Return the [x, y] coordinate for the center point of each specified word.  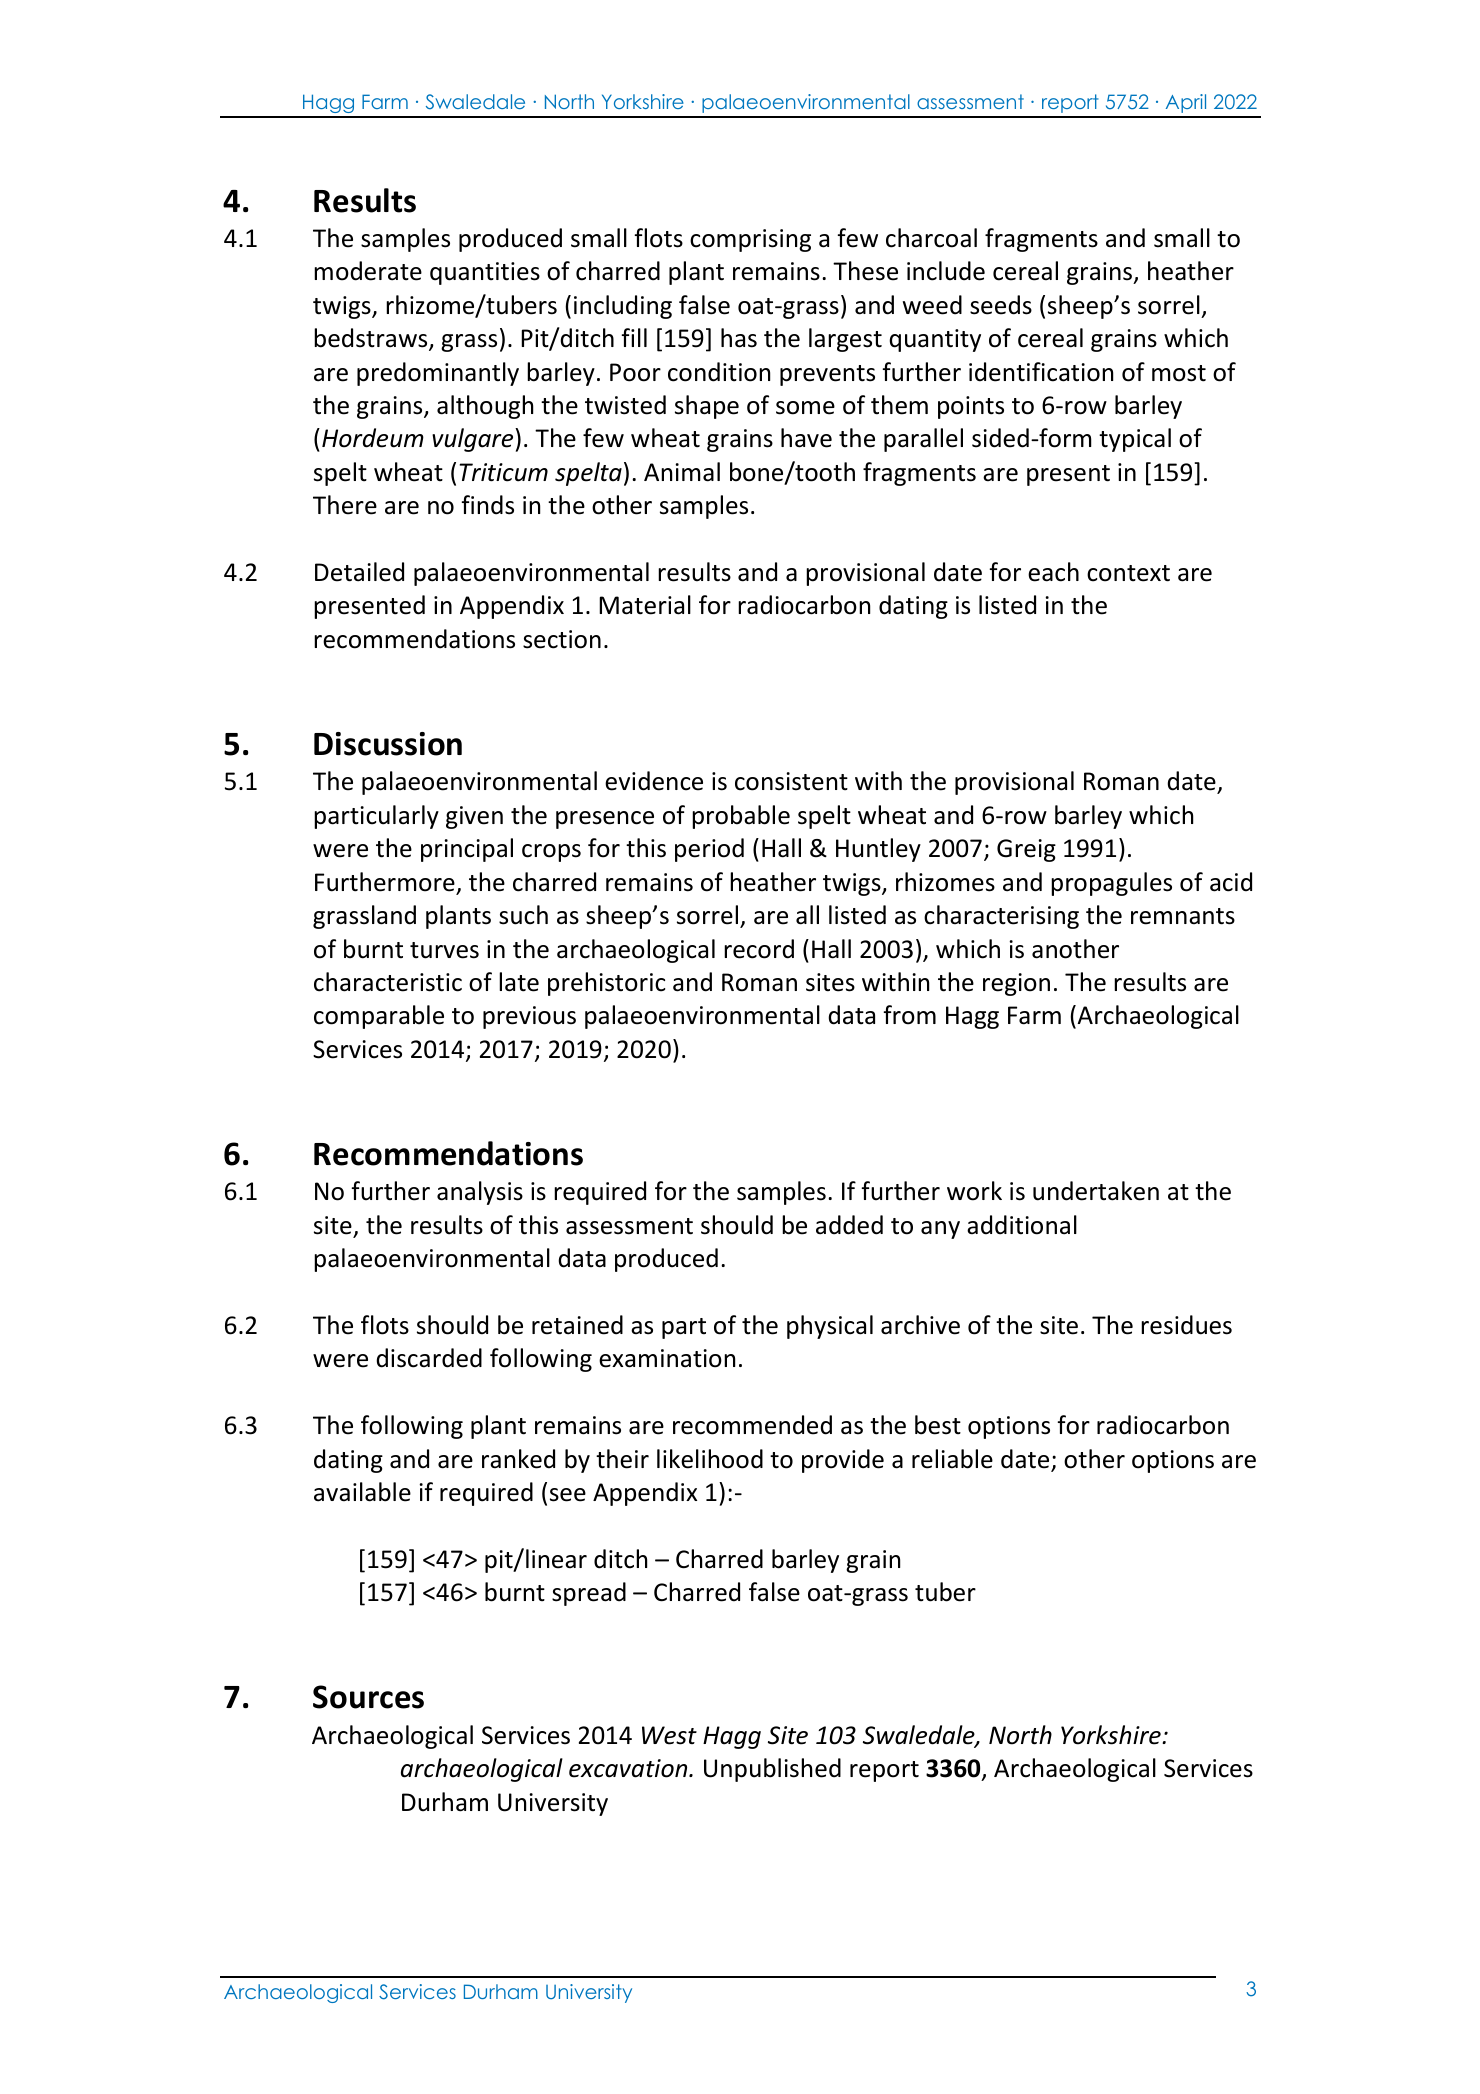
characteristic [388, 982]
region [1016, 984]
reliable [952, 1459]
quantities [485, 273]
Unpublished [772, 1770]
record [759, 949]
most [1179, 373]
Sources [368, 1697]
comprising [750, 240]
